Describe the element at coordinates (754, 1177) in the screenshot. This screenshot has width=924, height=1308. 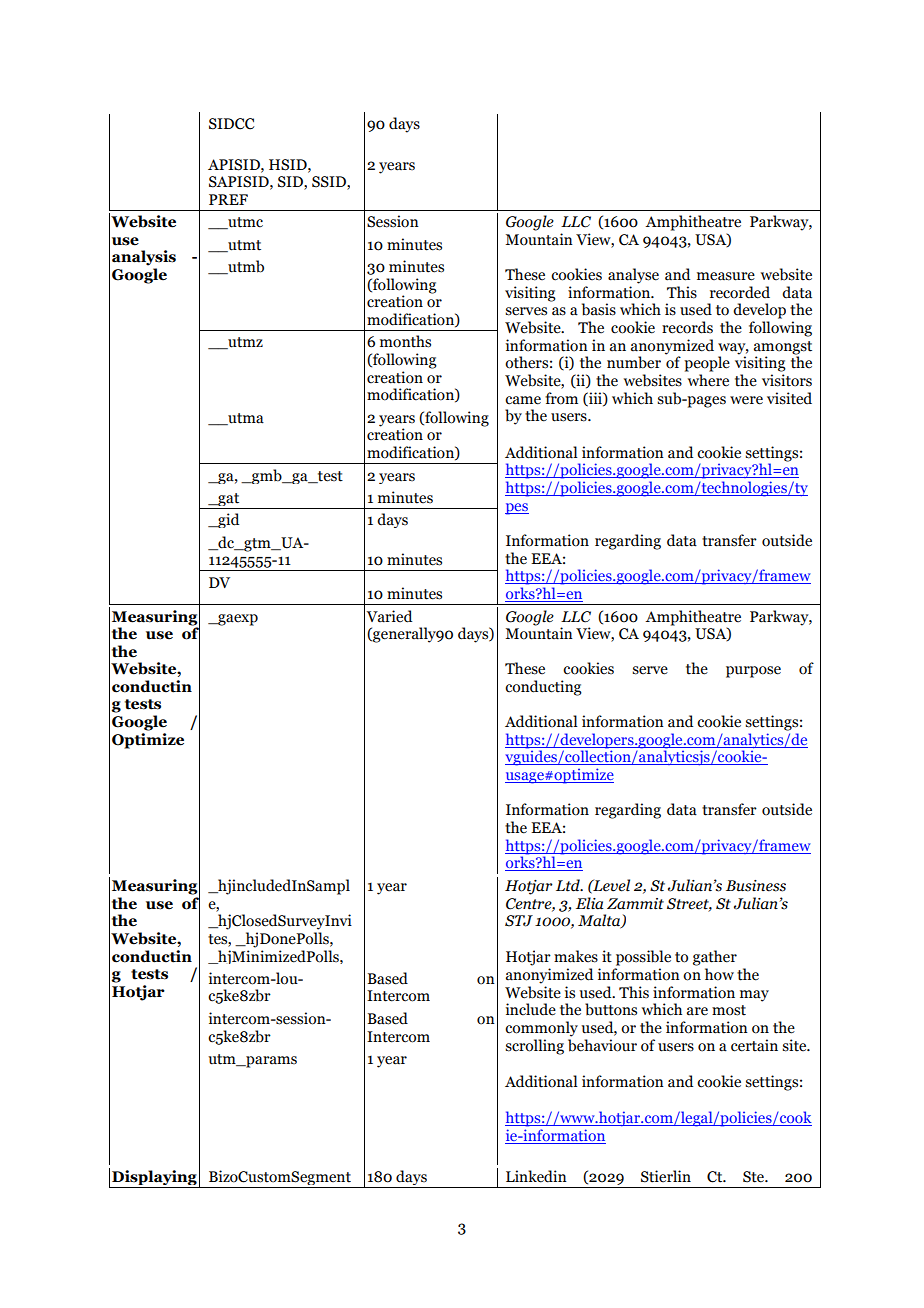
I see `Ste` at that location.
